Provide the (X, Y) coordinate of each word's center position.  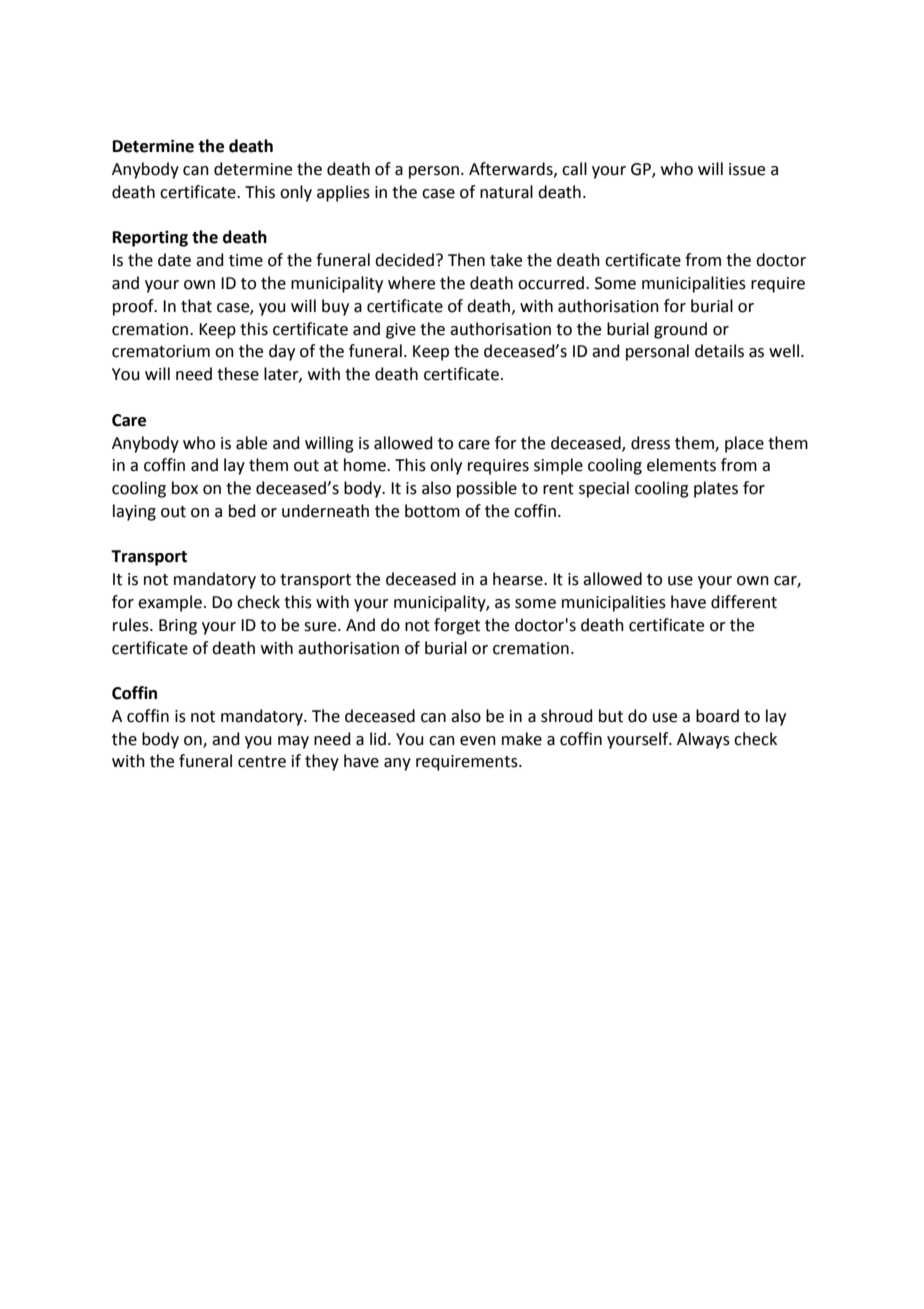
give (401, 331)
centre (262, 762)
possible (487, 489)
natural (506, 192)
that (196, 306)
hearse (519, 579)
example (170, 603)
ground (680, 330)
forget (457, 626)
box (185, 488)
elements (681, 465)
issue (747, 169)
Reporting (150, 239)
